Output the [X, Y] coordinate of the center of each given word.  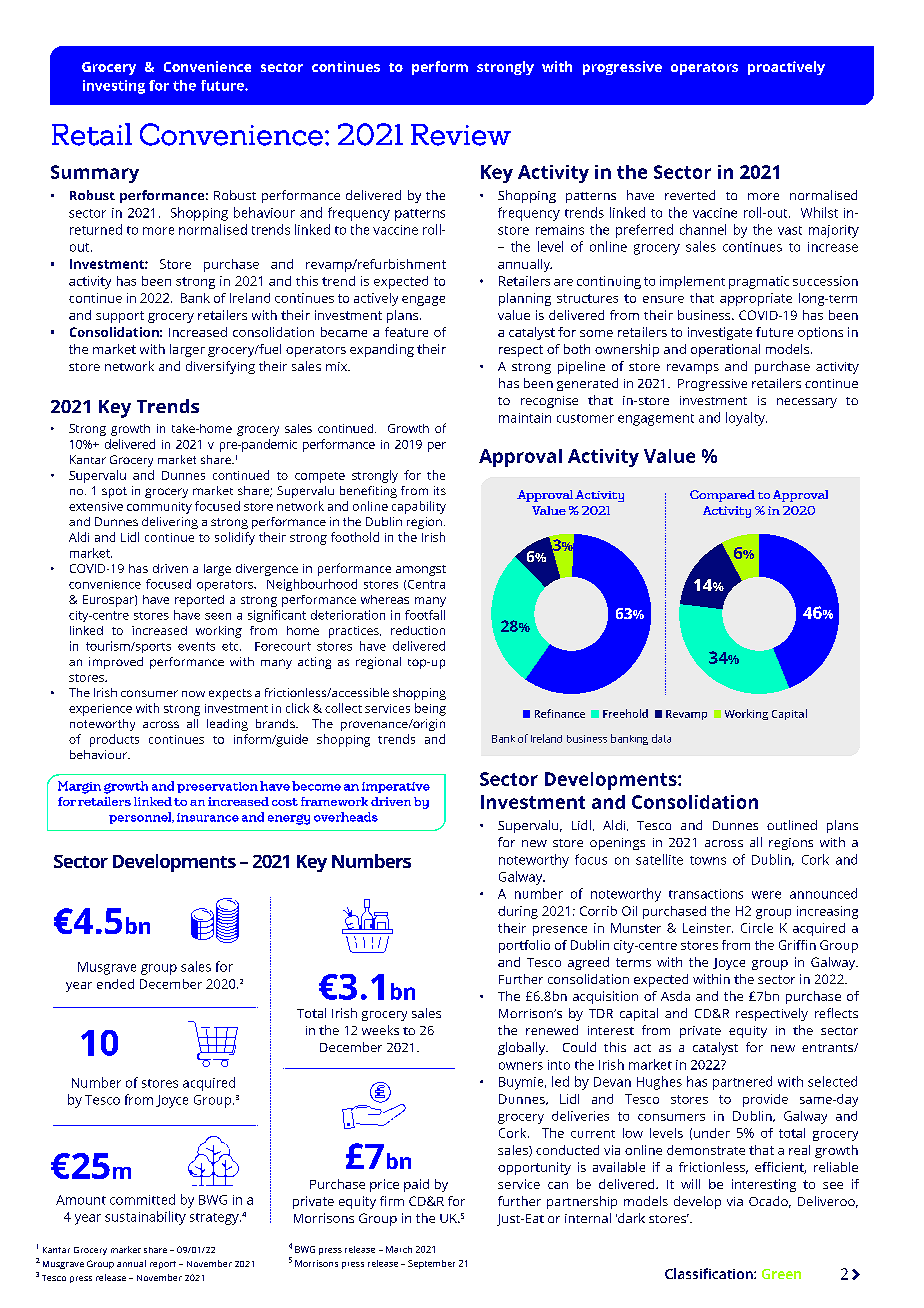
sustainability [145, 1218]
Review [461, 135]
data [661, 738]
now [193, 694]
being [430, 709]
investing [114, 87]
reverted [690, 195]
